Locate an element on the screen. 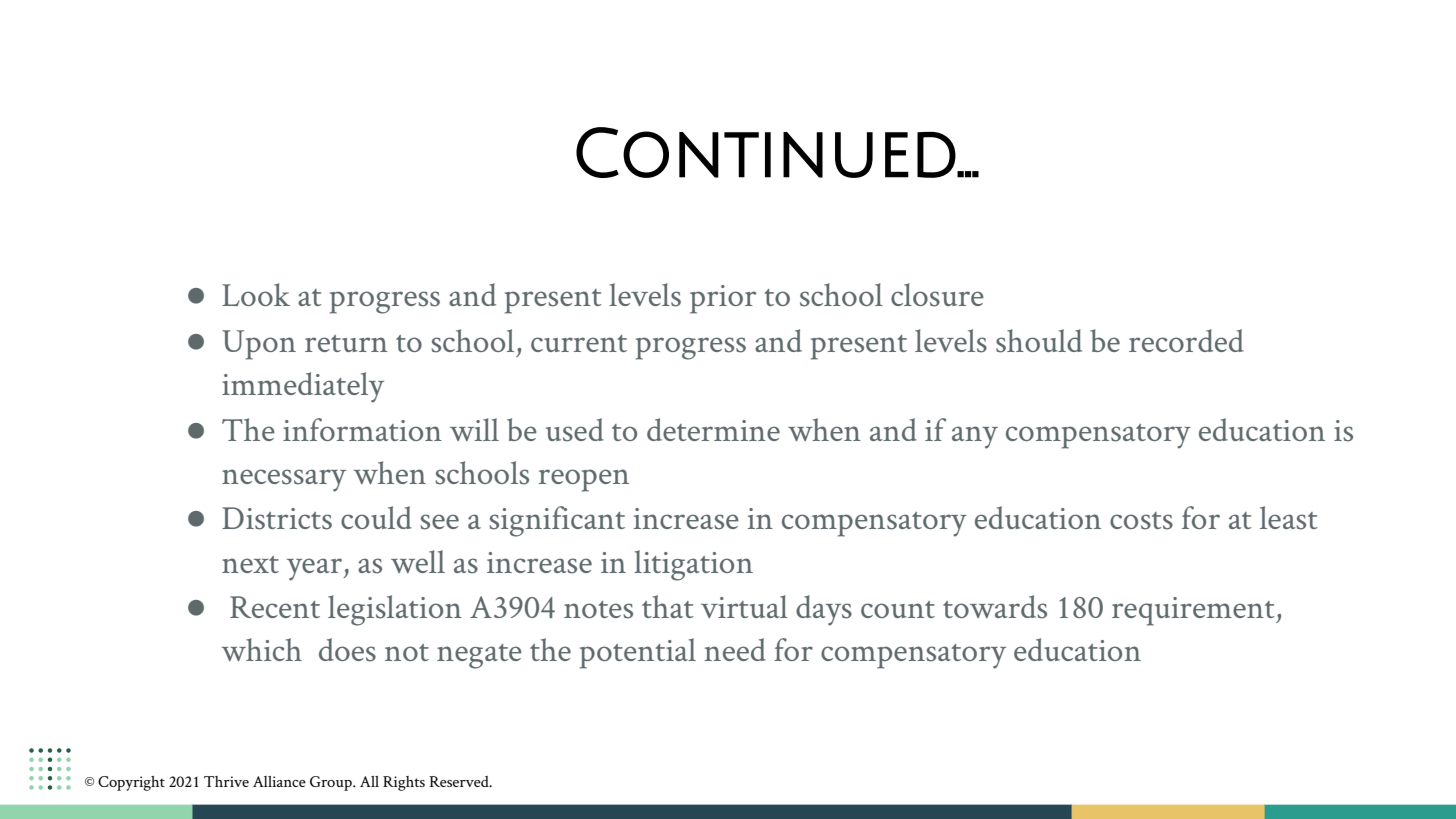 The height and width of the screenshot is (819, 1456). virtual is located at coordinates (744, 606).
